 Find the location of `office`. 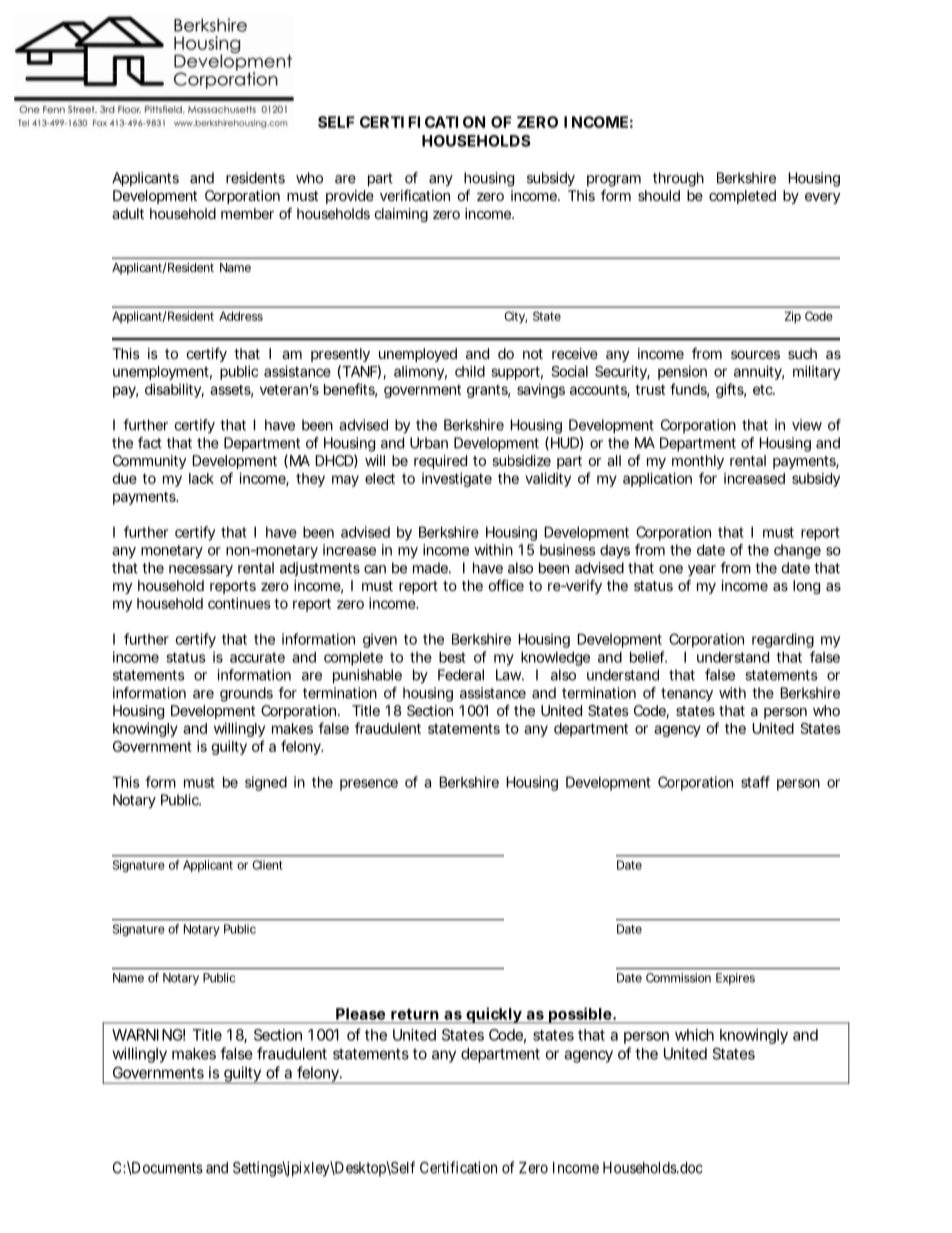

office is located at coordinates (506, 585).
